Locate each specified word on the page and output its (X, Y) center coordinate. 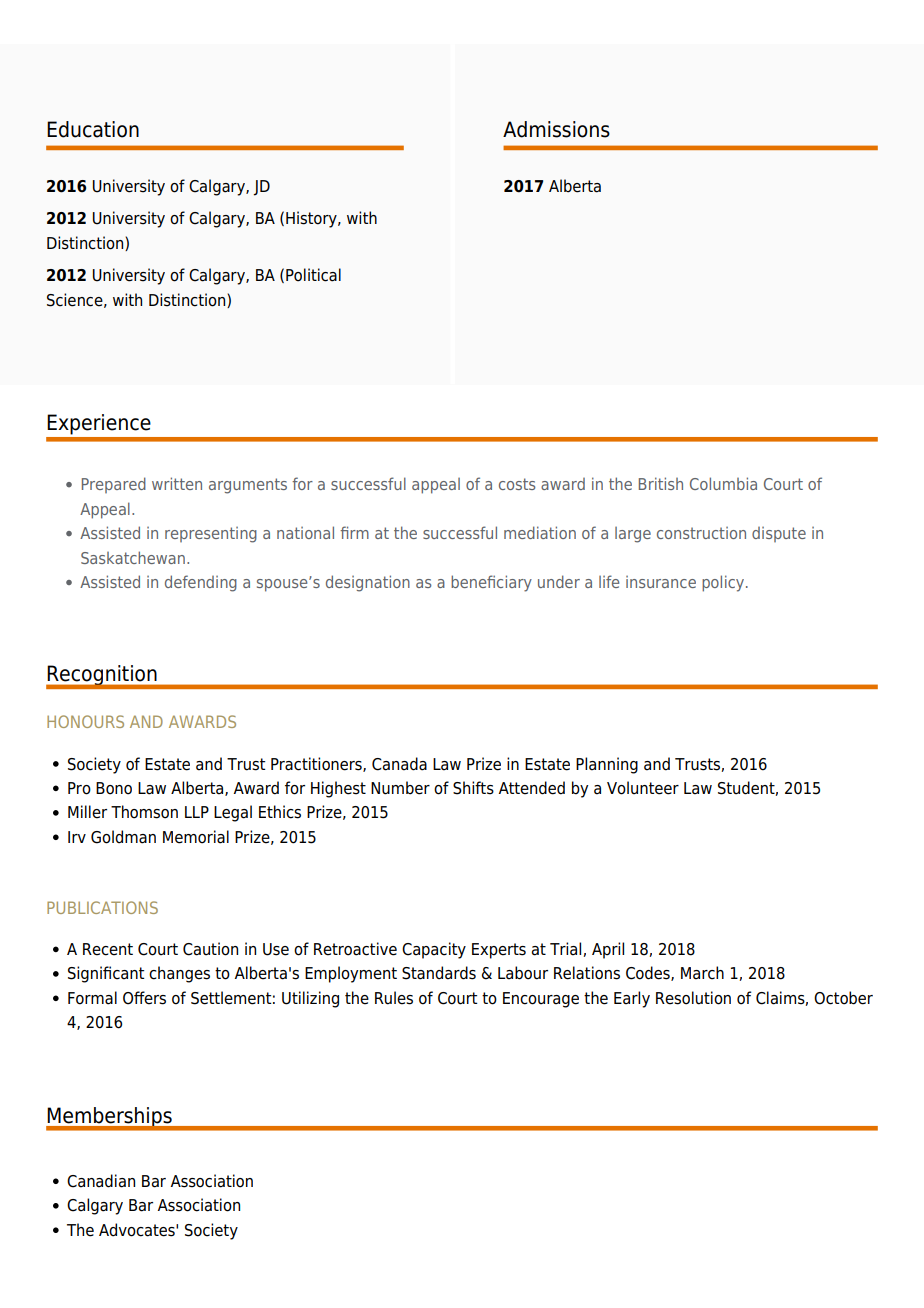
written (177, 483)
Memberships (110, 1118)
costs (517, 484)
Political (313, 275)
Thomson (144, 812)
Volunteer (643, 788)
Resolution (693, 998)
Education (93, 129)
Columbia (723, 483)
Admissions (556, 129)
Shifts (473, 788)
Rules (394, 998)
